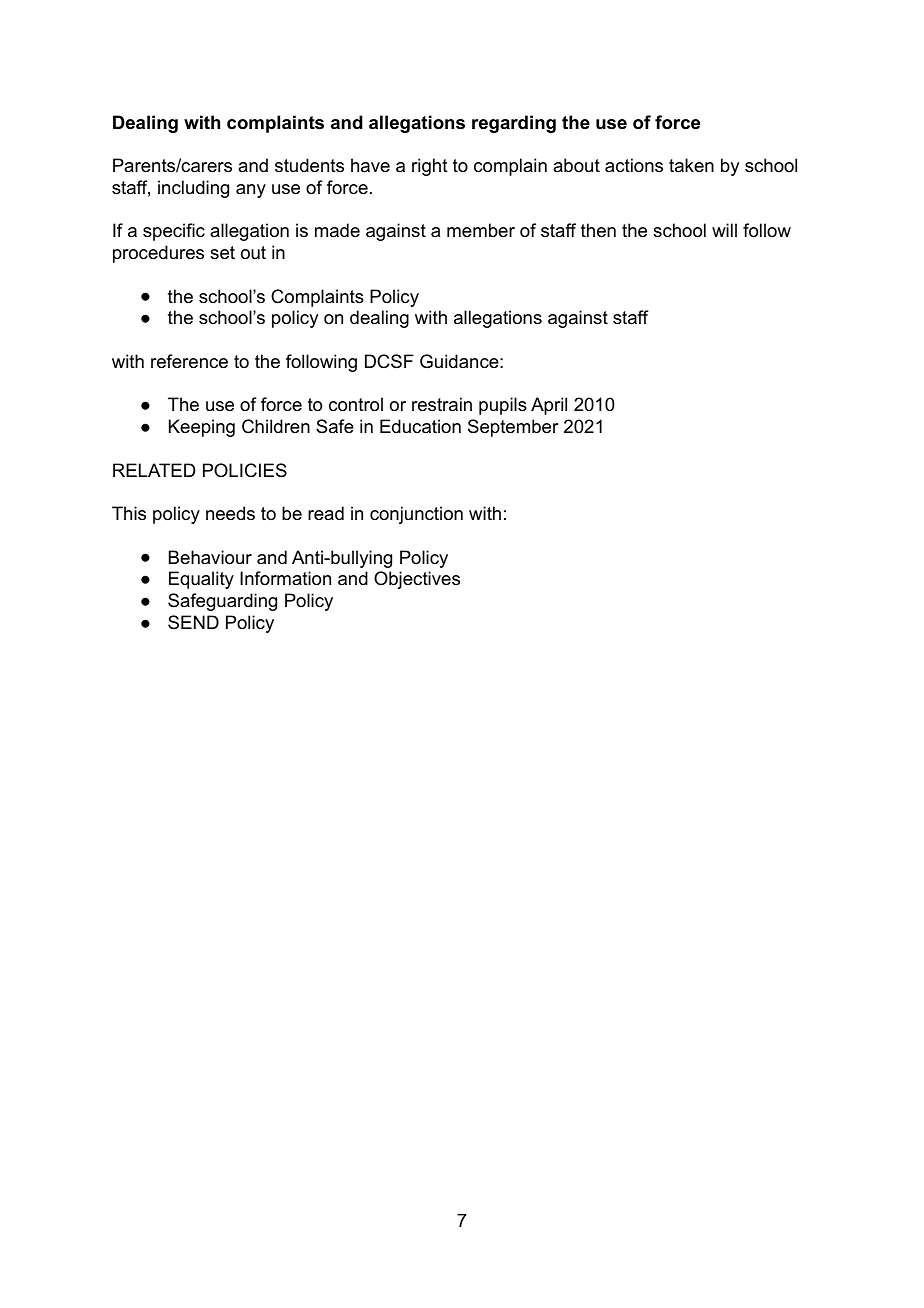  I want to click on right, so click(430, 167).
